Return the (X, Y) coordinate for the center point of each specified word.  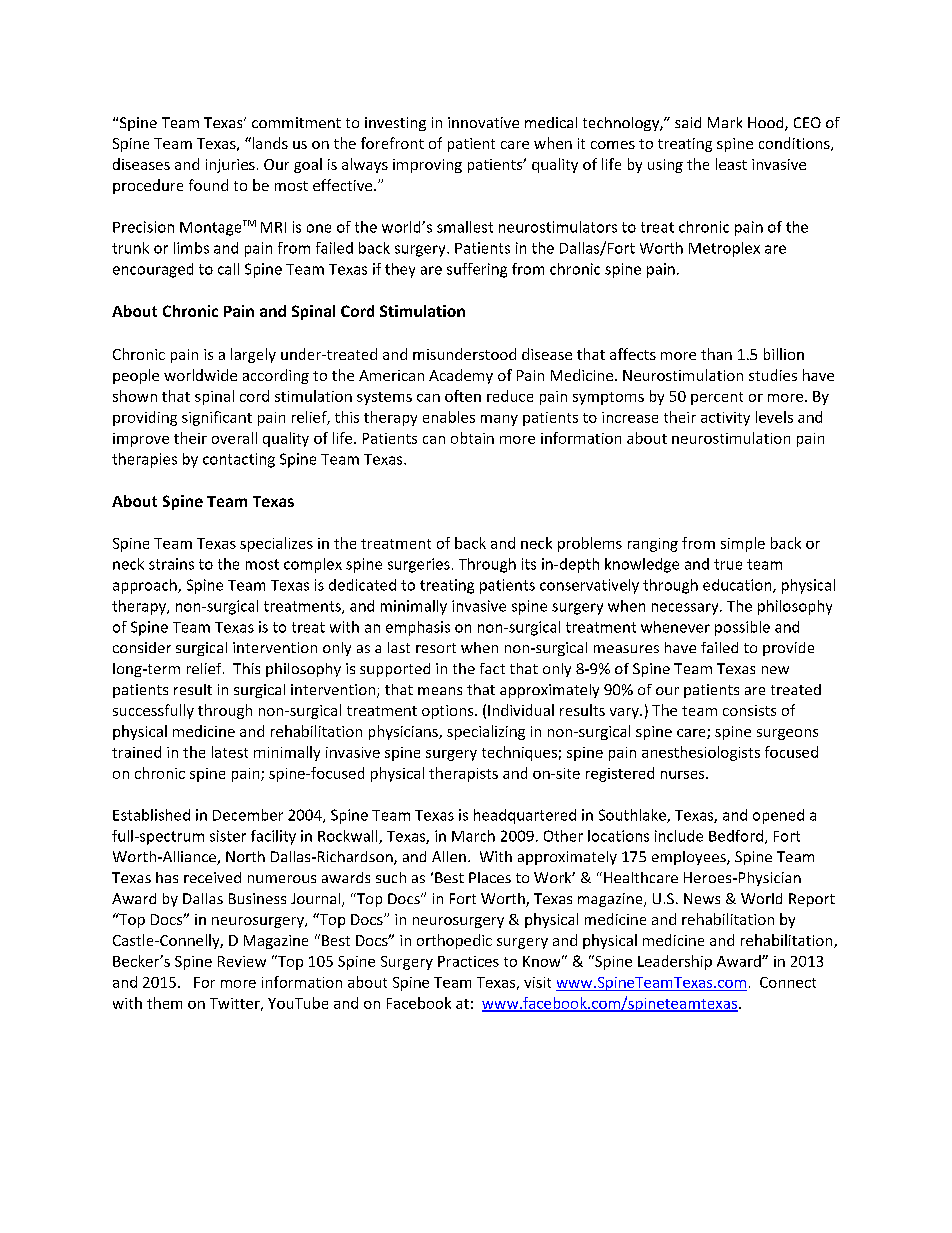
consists (749, 710)
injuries (230, 166)
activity (725, 419)
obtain (472, 438)
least (731, 164)
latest (230, 752)
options (449, 712)
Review (242, 961)
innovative (483, 122)
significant (217, 418)
